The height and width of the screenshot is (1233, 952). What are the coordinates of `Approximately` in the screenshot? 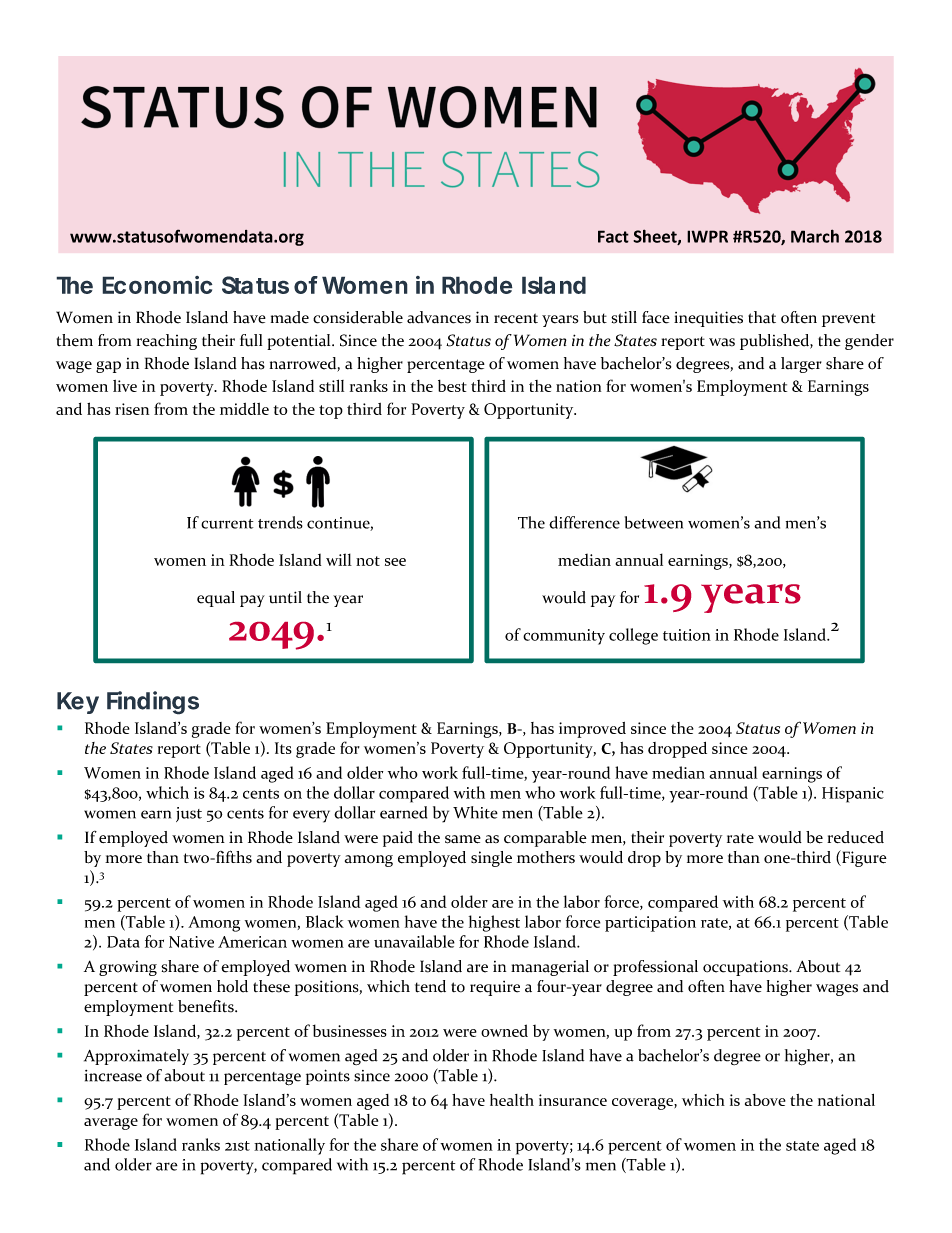 It's located at (136, 1057).
